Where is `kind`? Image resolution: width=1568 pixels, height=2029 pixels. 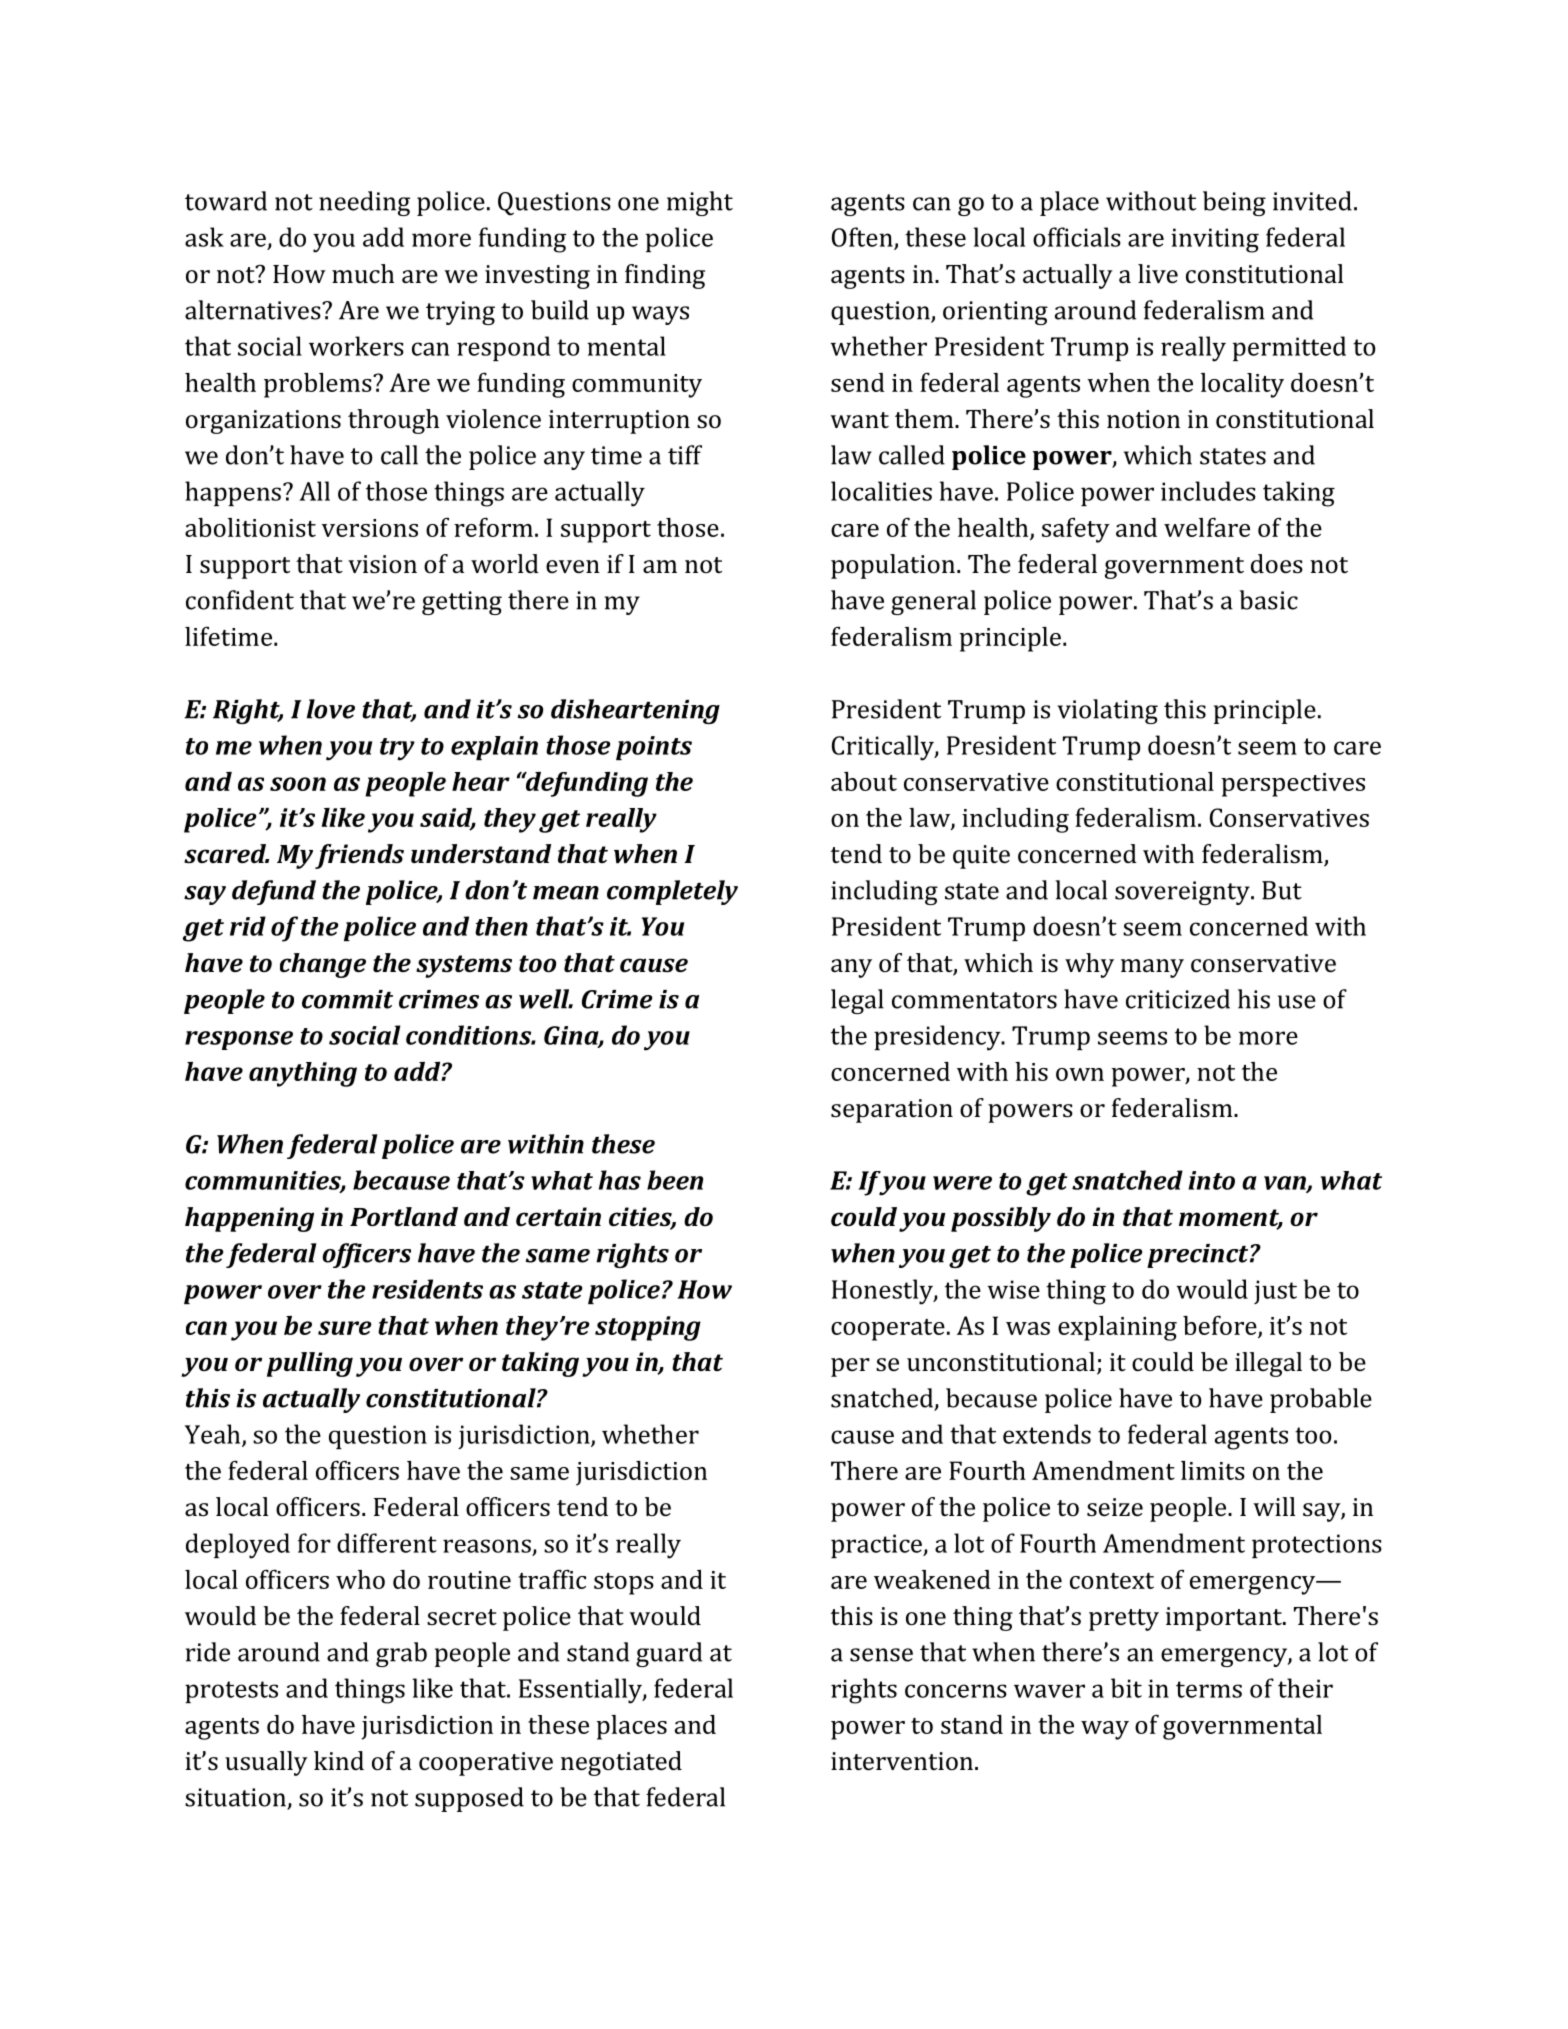 kind is located at coordinates (339, 1761).
